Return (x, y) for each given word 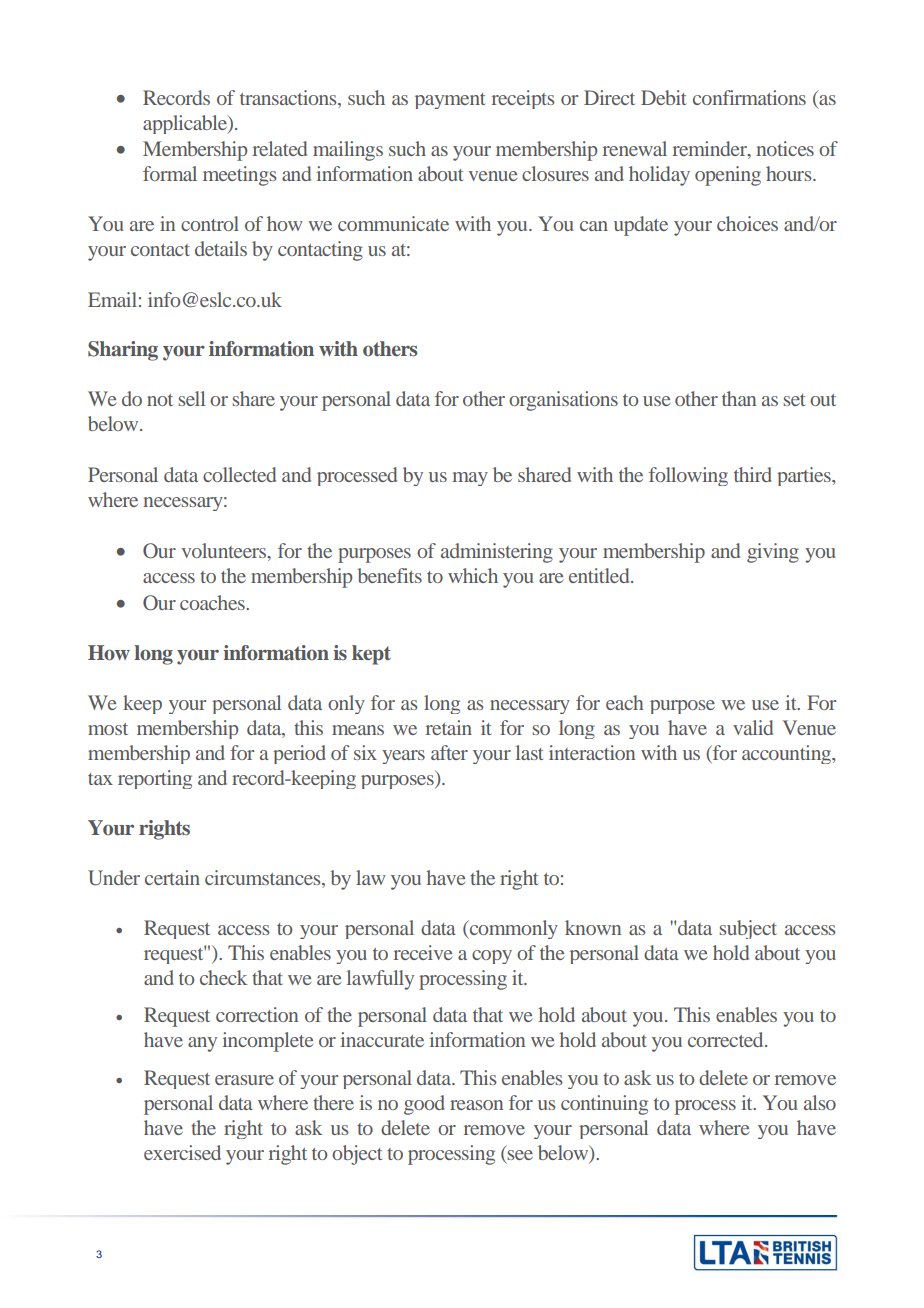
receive (423, 952)
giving (773, 553)
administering (497, 553)
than (739, 398)
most (108, 729)
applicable (186, 124)
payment (450, 101)
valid (753, 727)
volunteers (224, 550)
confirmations (749, 97)
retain (449, 727)
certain (172, 877)
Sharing (123, 351)
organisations (563, 401)
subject (748, 929)
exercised (182, 1152)
